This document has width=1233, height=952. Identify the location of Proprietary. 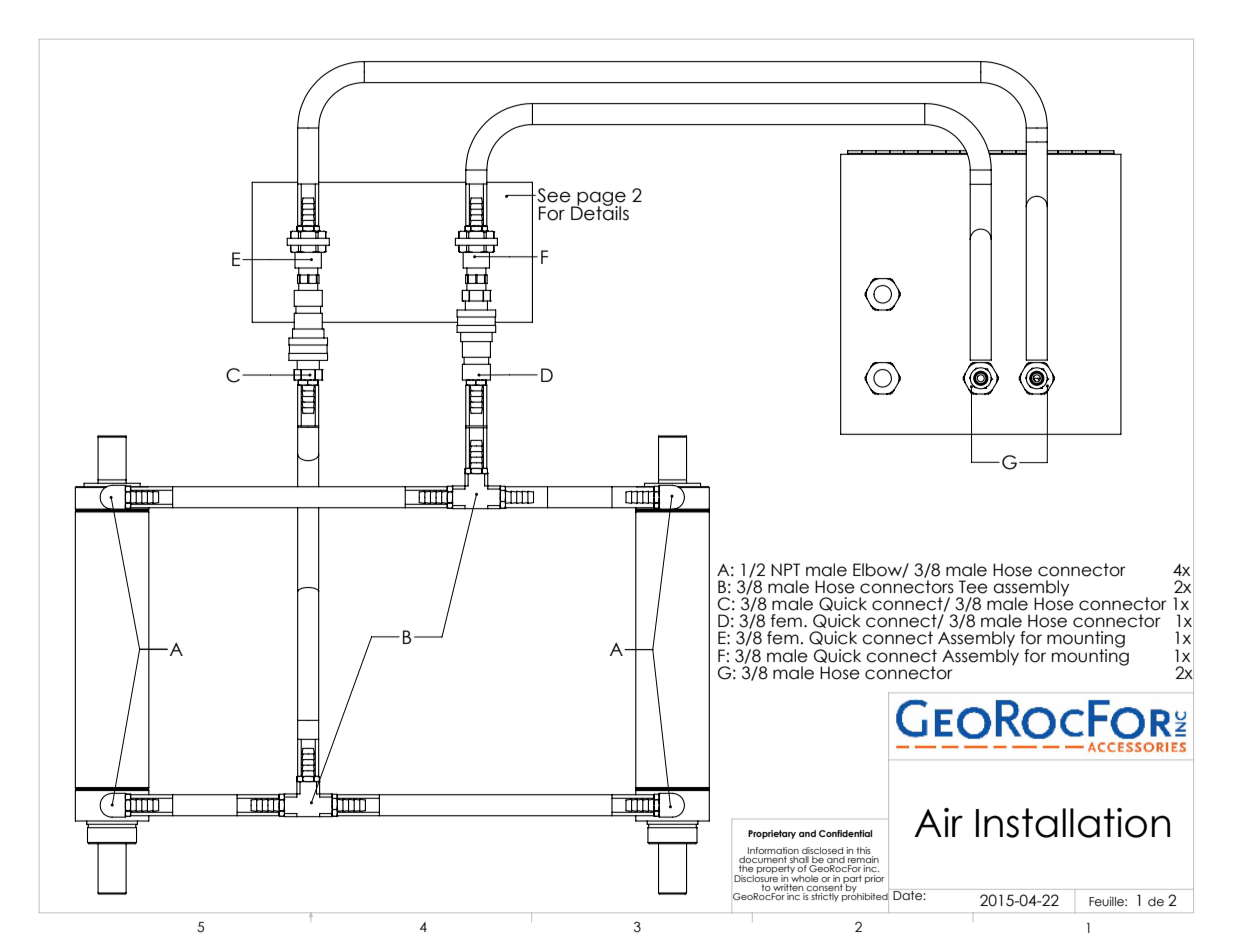
(772, 834).
